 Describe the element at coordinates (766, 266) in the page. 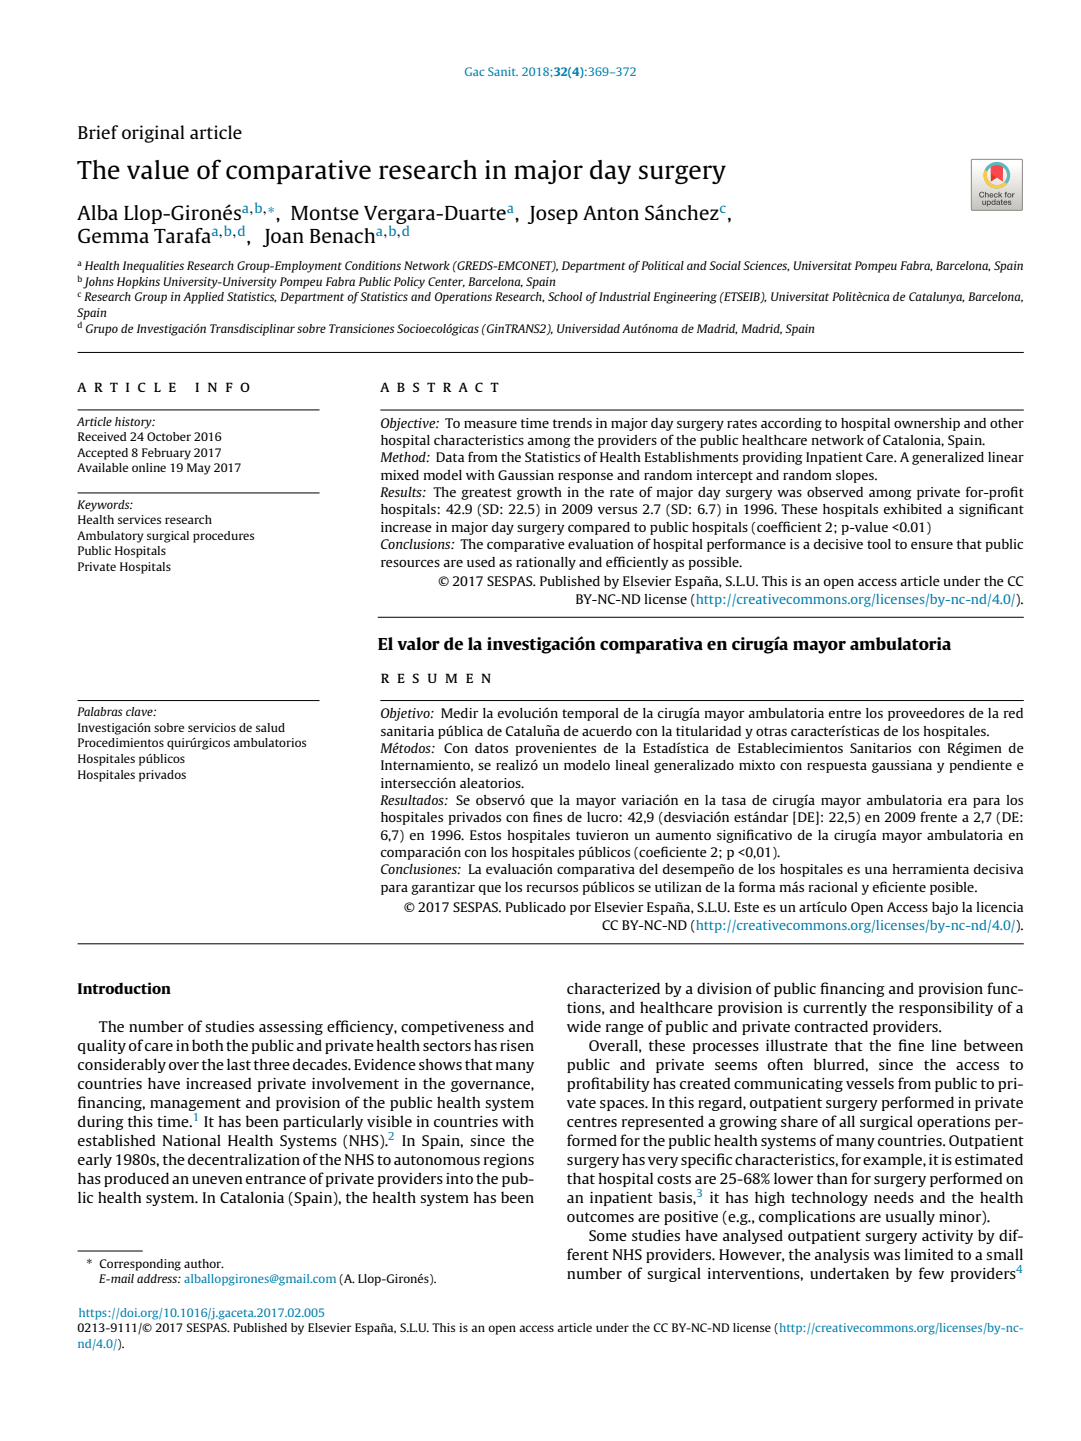

I see `Sciences` at that location.
